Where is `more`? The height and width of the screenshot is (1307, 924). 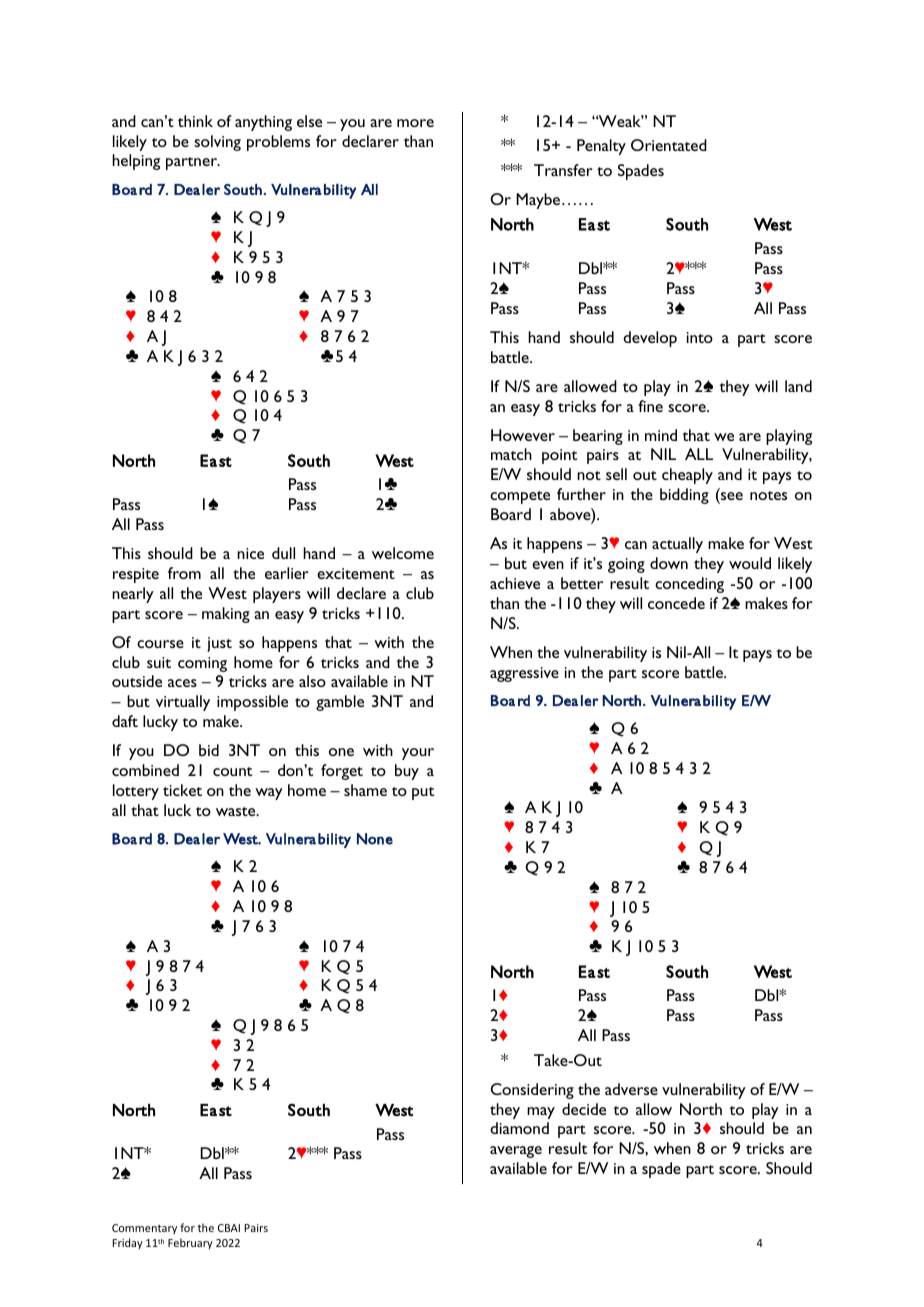 more is located at coordinates (415, 123).
